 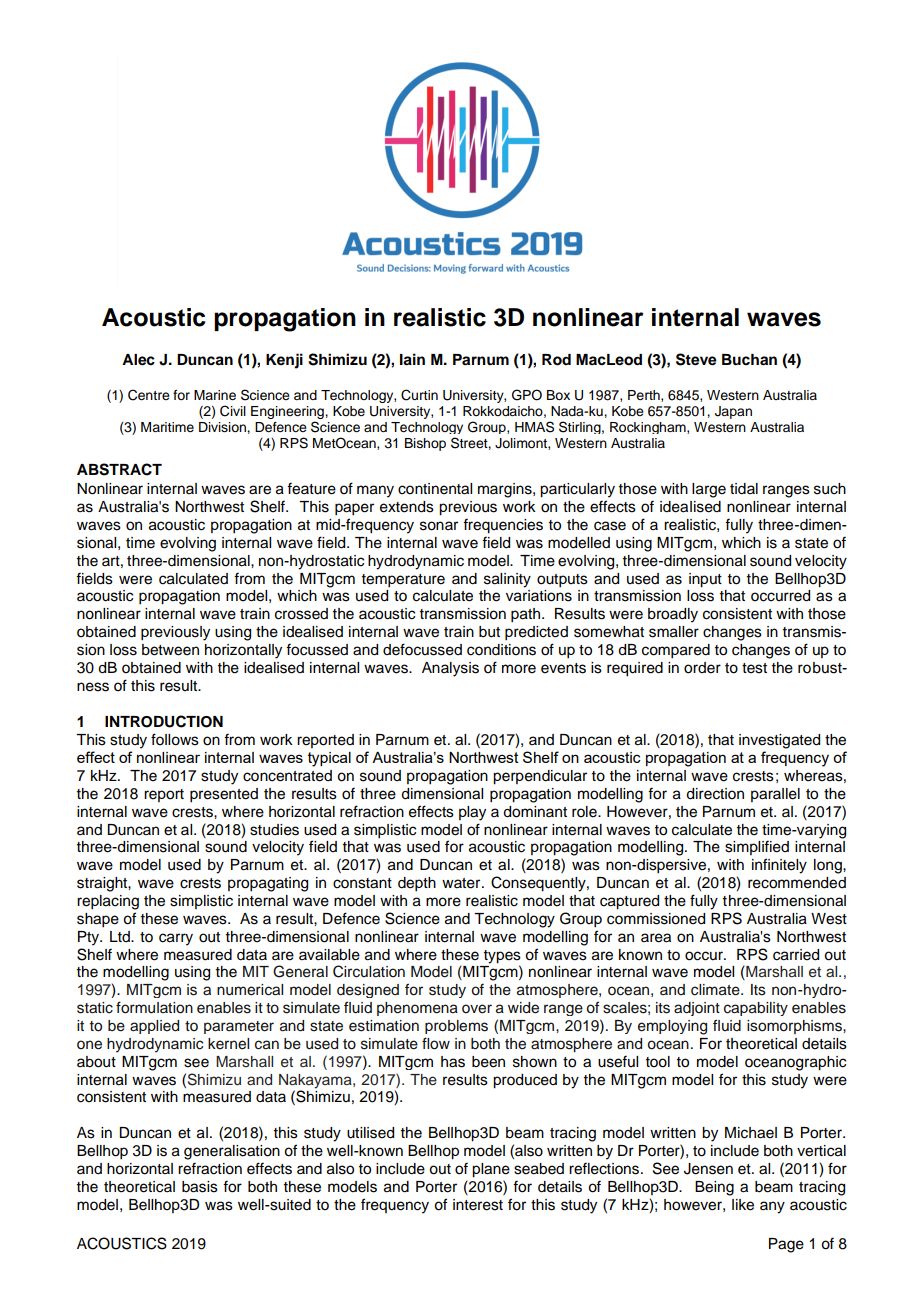 I want to click on Buchan, so click(x=749, y=360).
